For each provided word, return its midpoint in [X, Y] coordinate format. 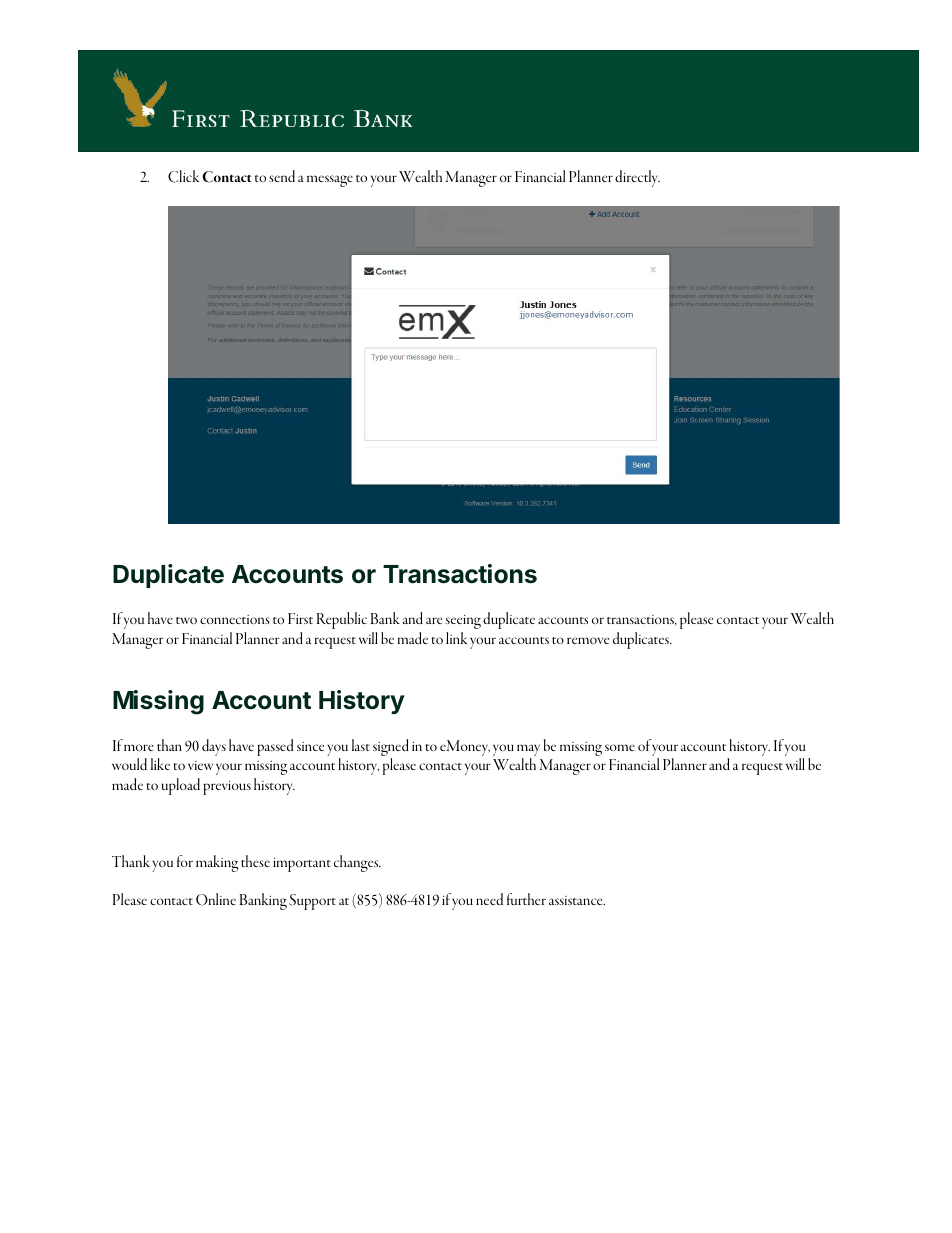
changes [357, 863]
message [330, 181]
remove [588, 640]
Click [183, 176]
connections [235, 619]
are [434, 620]
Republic [342, 620]
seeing [463, 622]
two [186, 620]
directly [637, 178]
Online [216, 899]
